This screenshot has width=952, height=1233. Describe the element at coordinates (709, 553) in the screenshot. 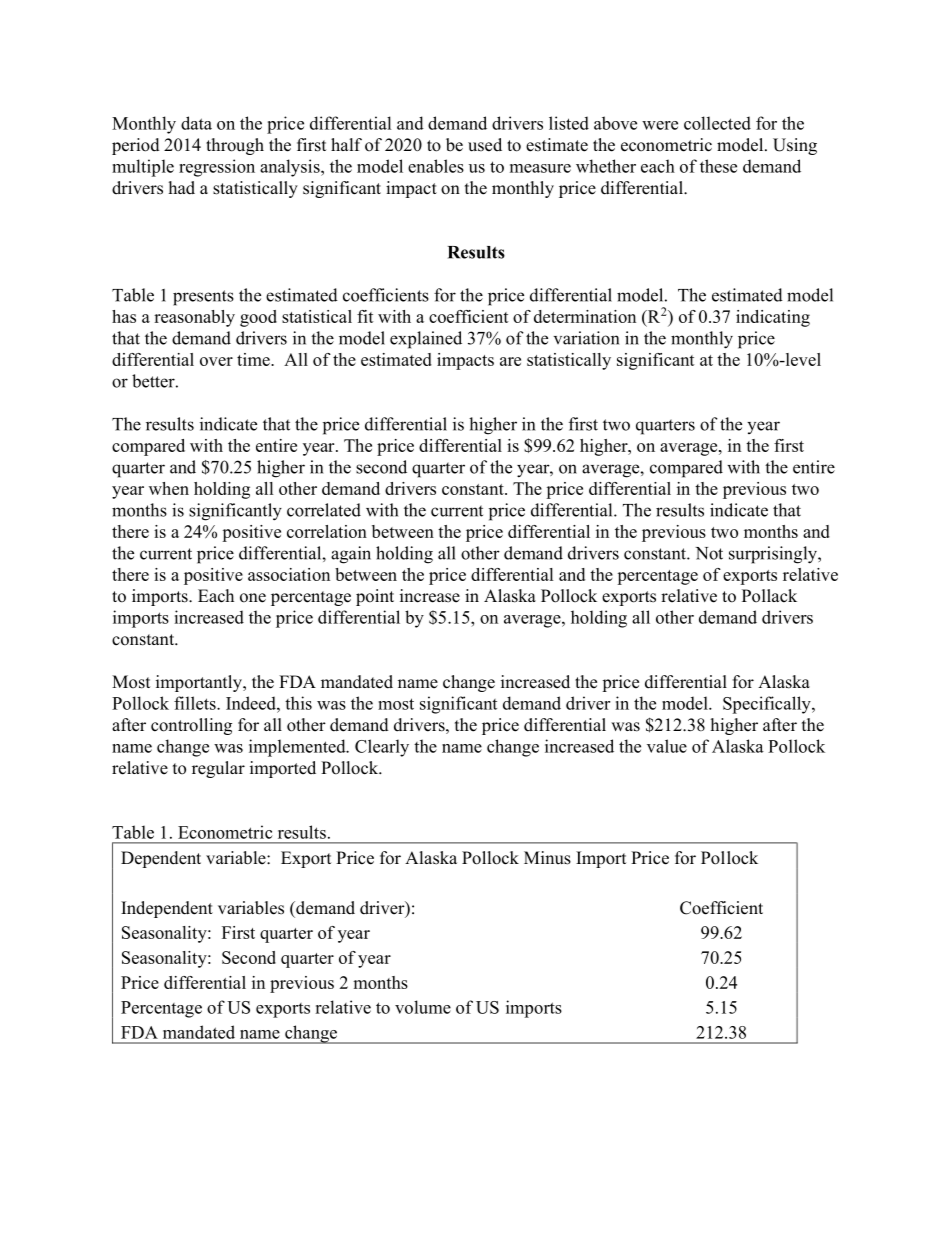

I see `Not` at that location.
